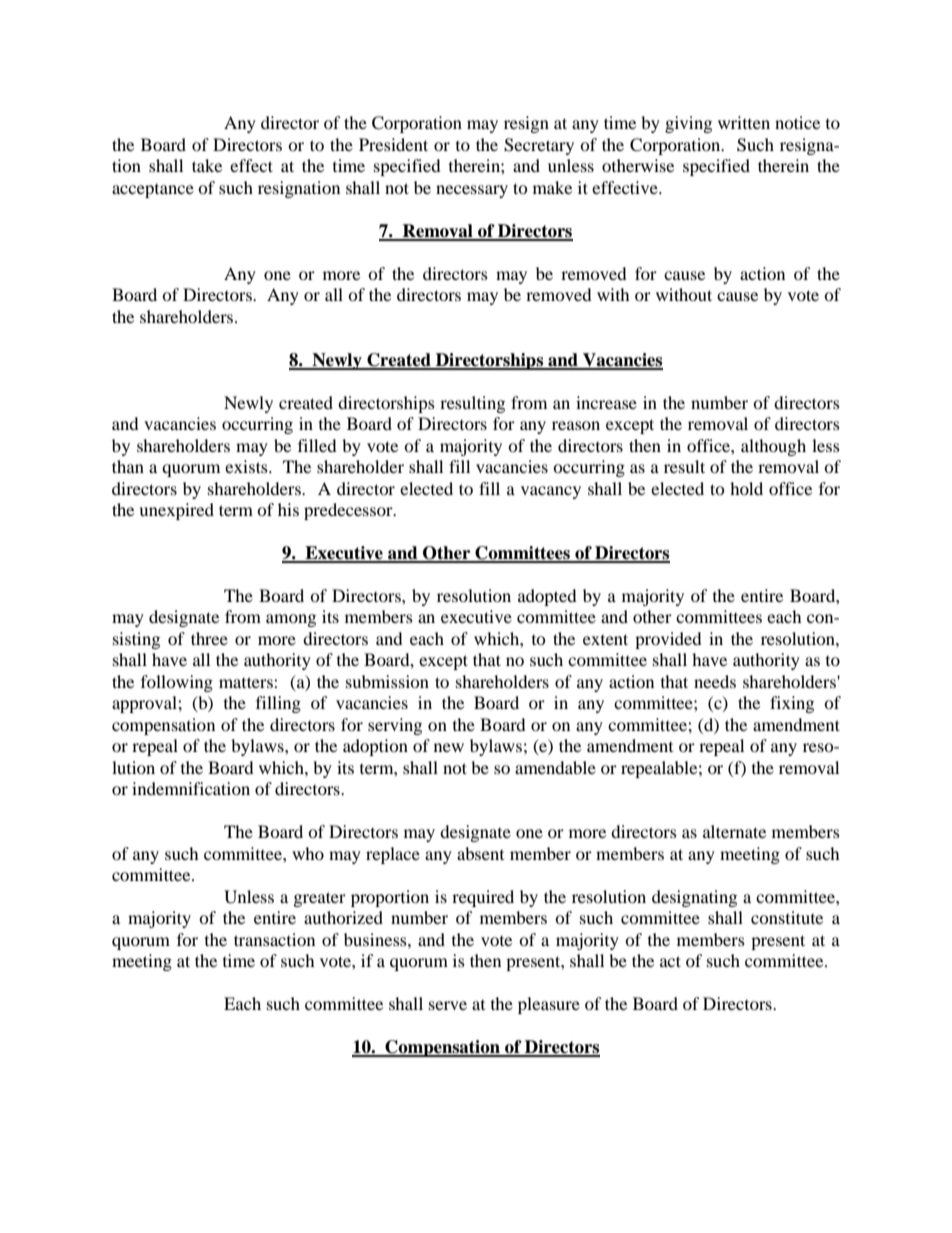 The width and height of the document is (952, 1233). I want to click on constitute, so click(787, 917).
